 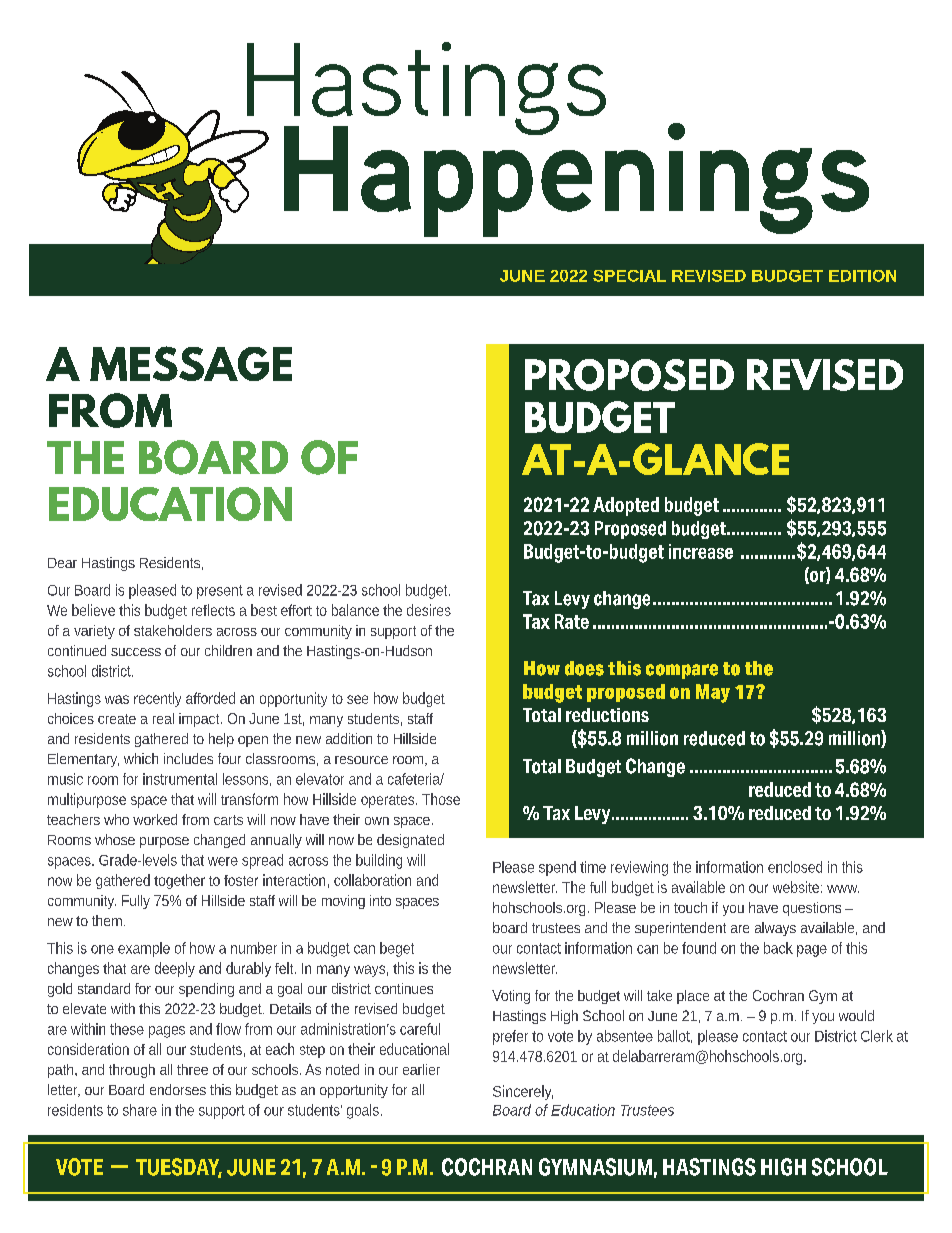 I want to click on Happenings, so click(x=576, y=178).
